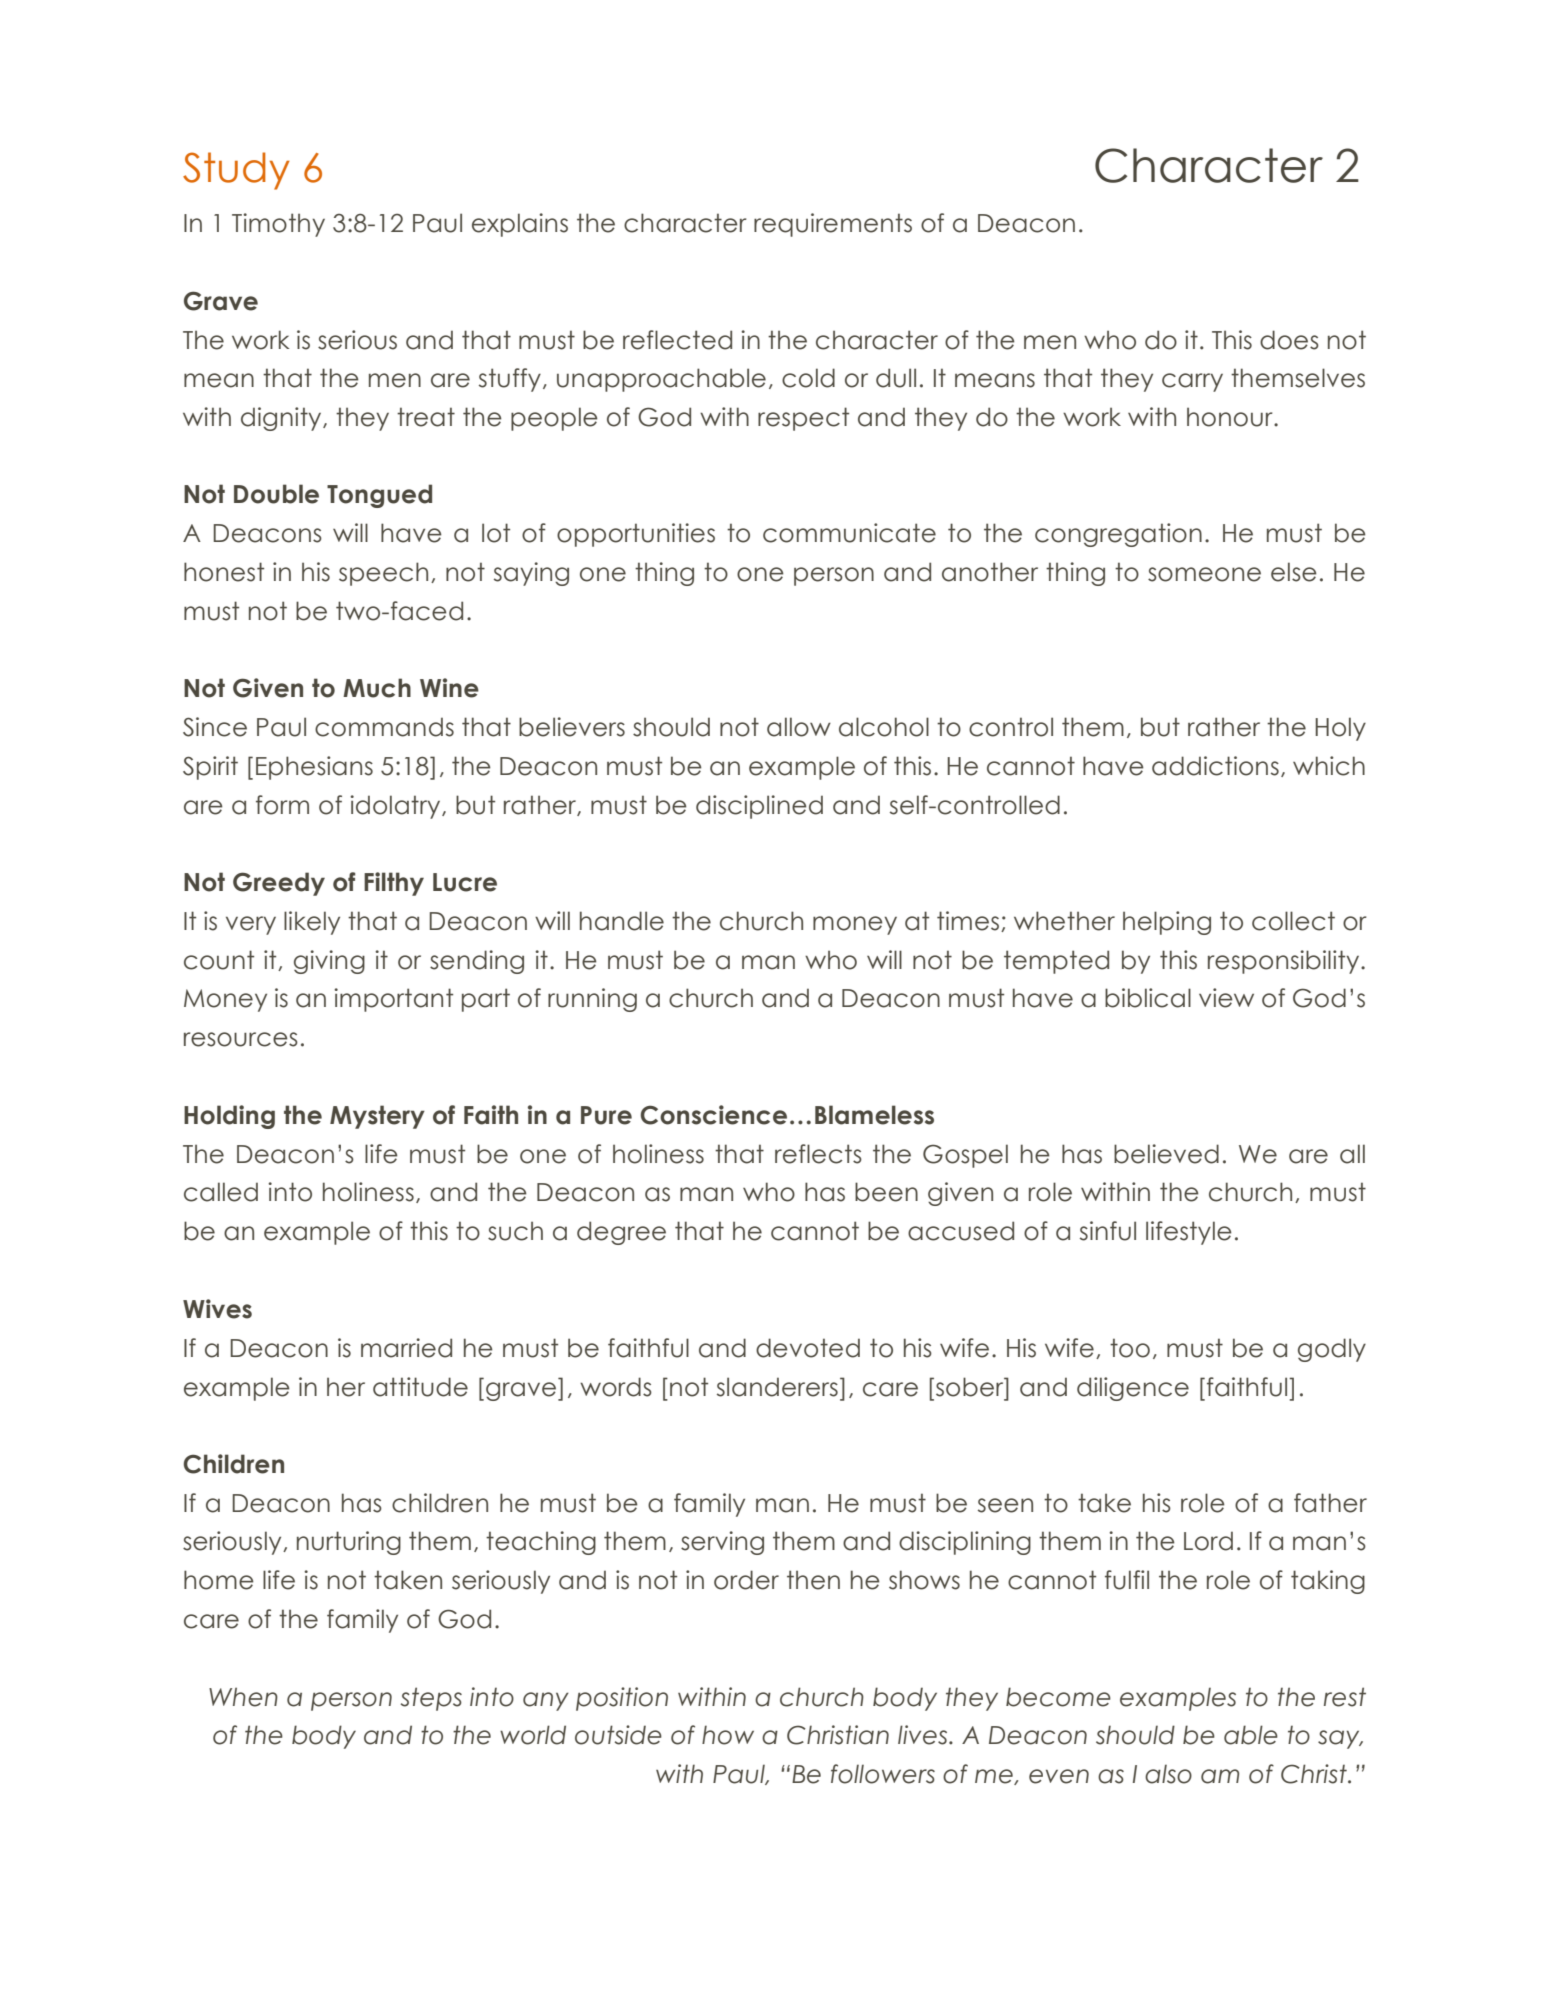 The width and height of the page is (1548, 2004). What do you see at coordinates (278, 225) in the page?
I see `Timothy` at bounding box center [278, 225].
